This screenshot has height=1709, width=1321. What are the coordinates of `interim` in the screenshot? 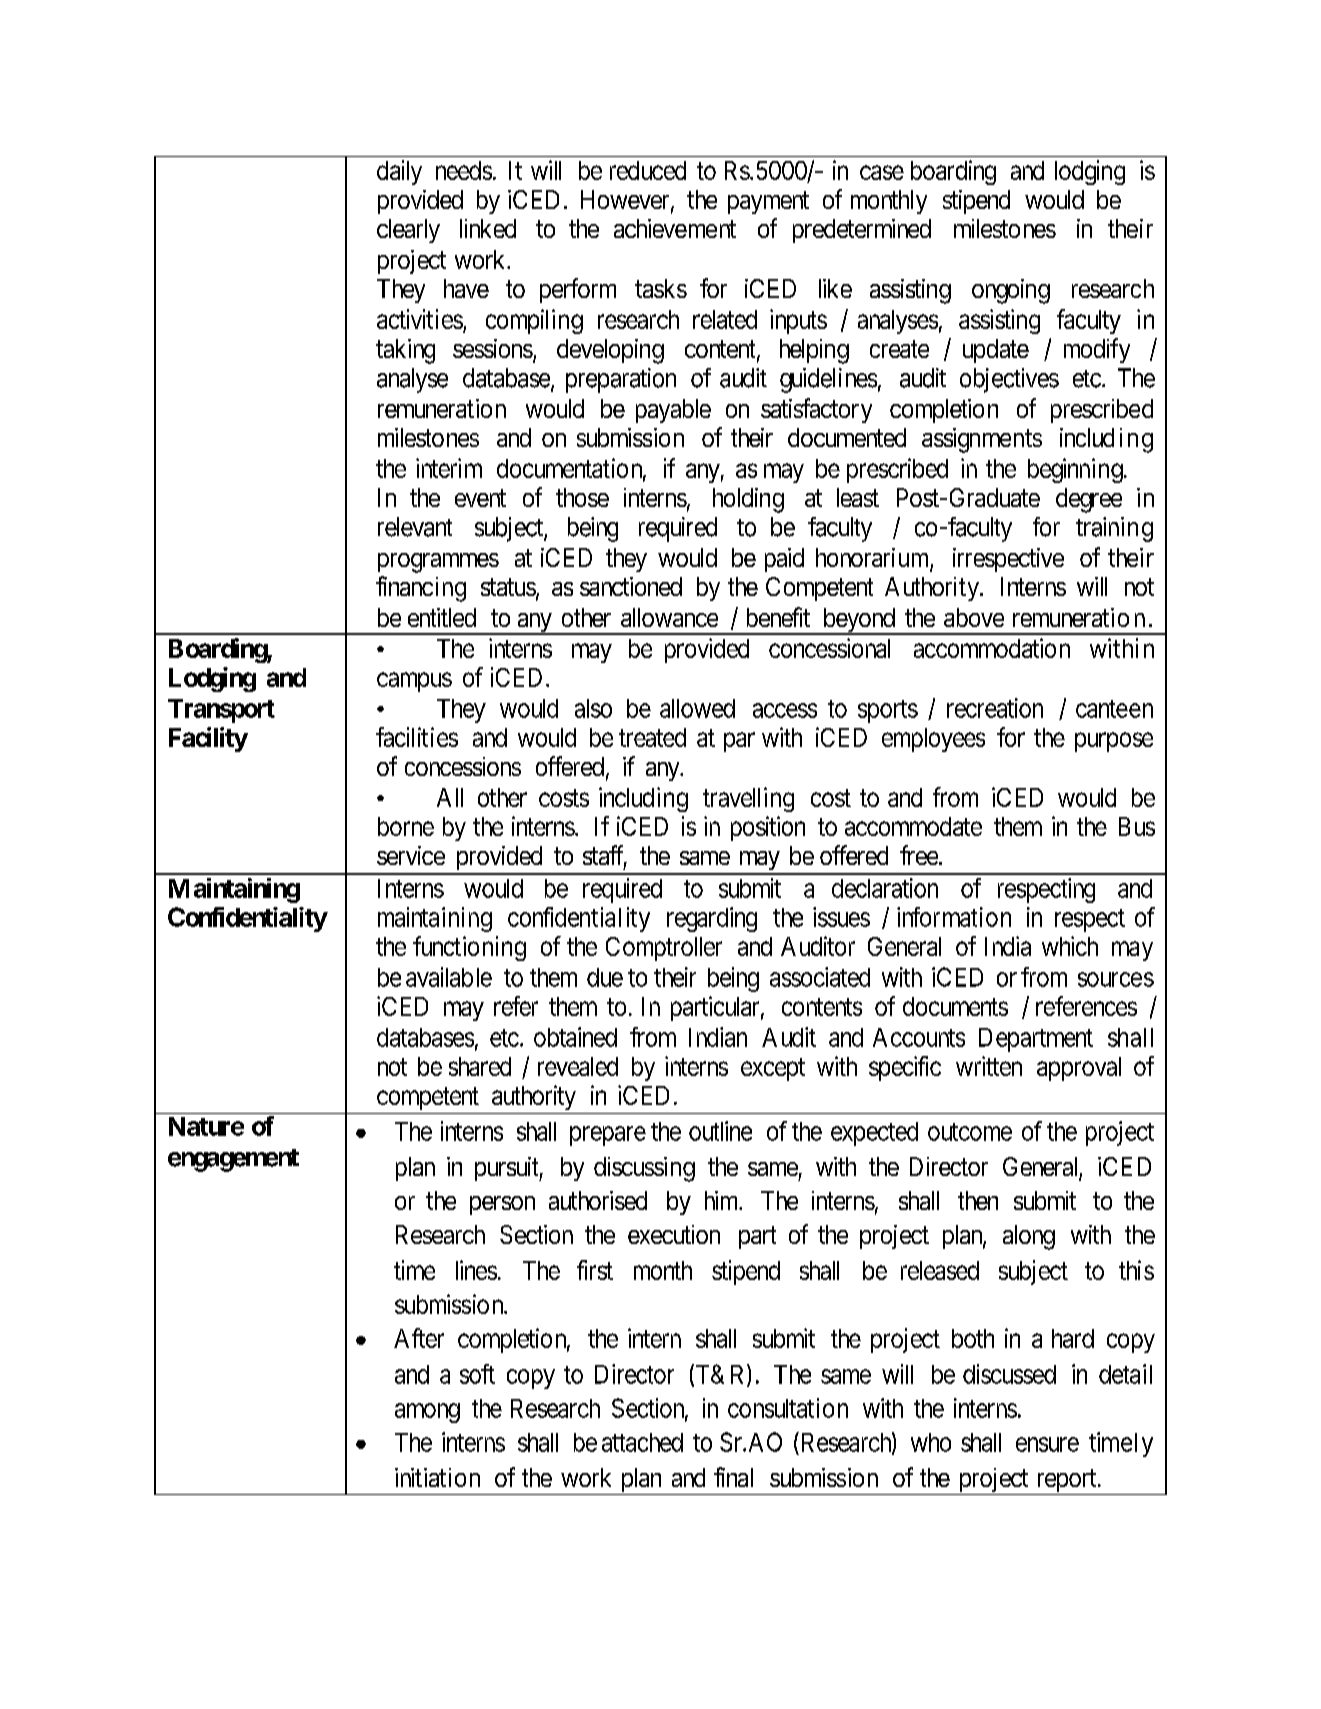 It's located at (449, 468).
